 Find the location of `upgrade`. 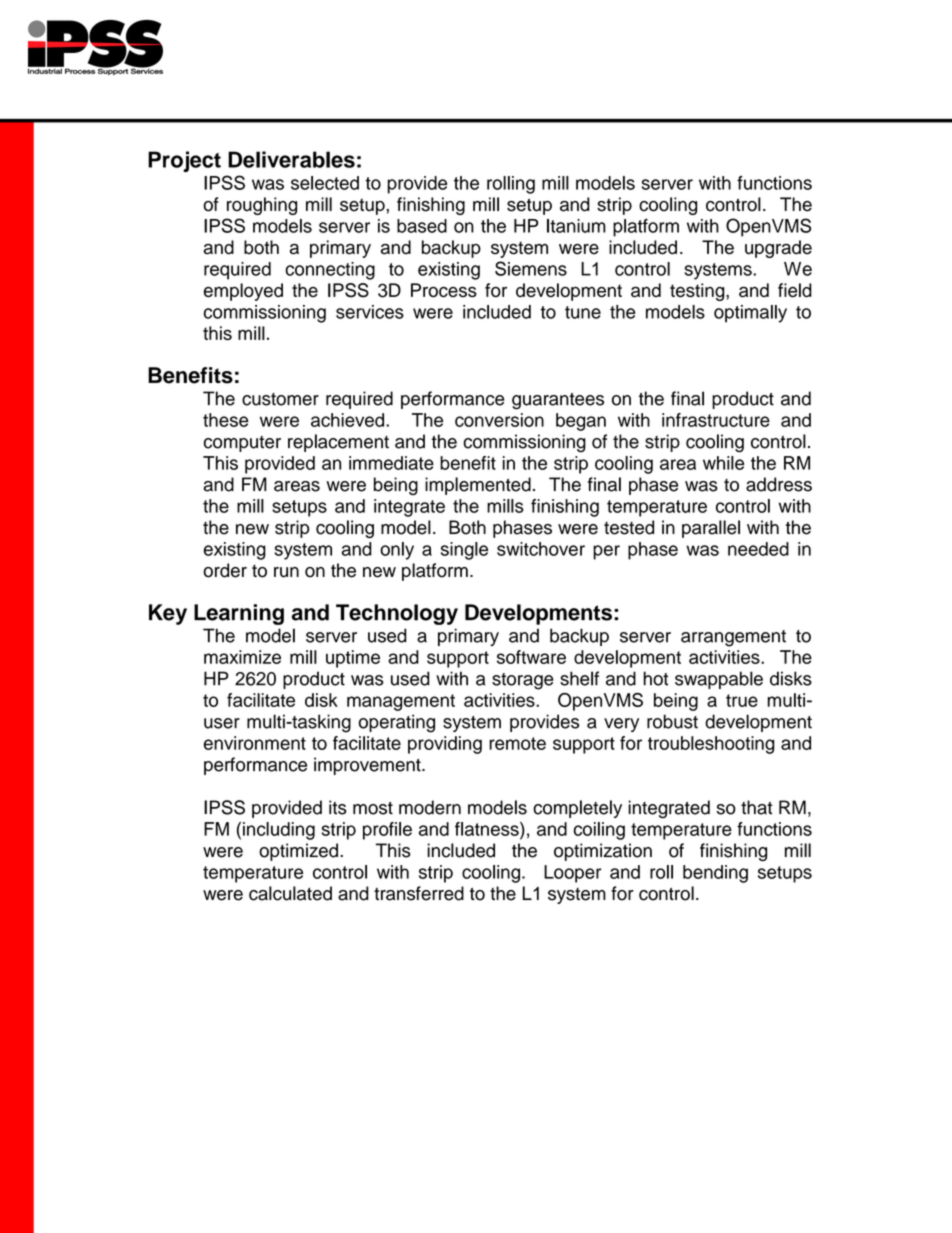

upgrade is located at coordinates (778, 249).
